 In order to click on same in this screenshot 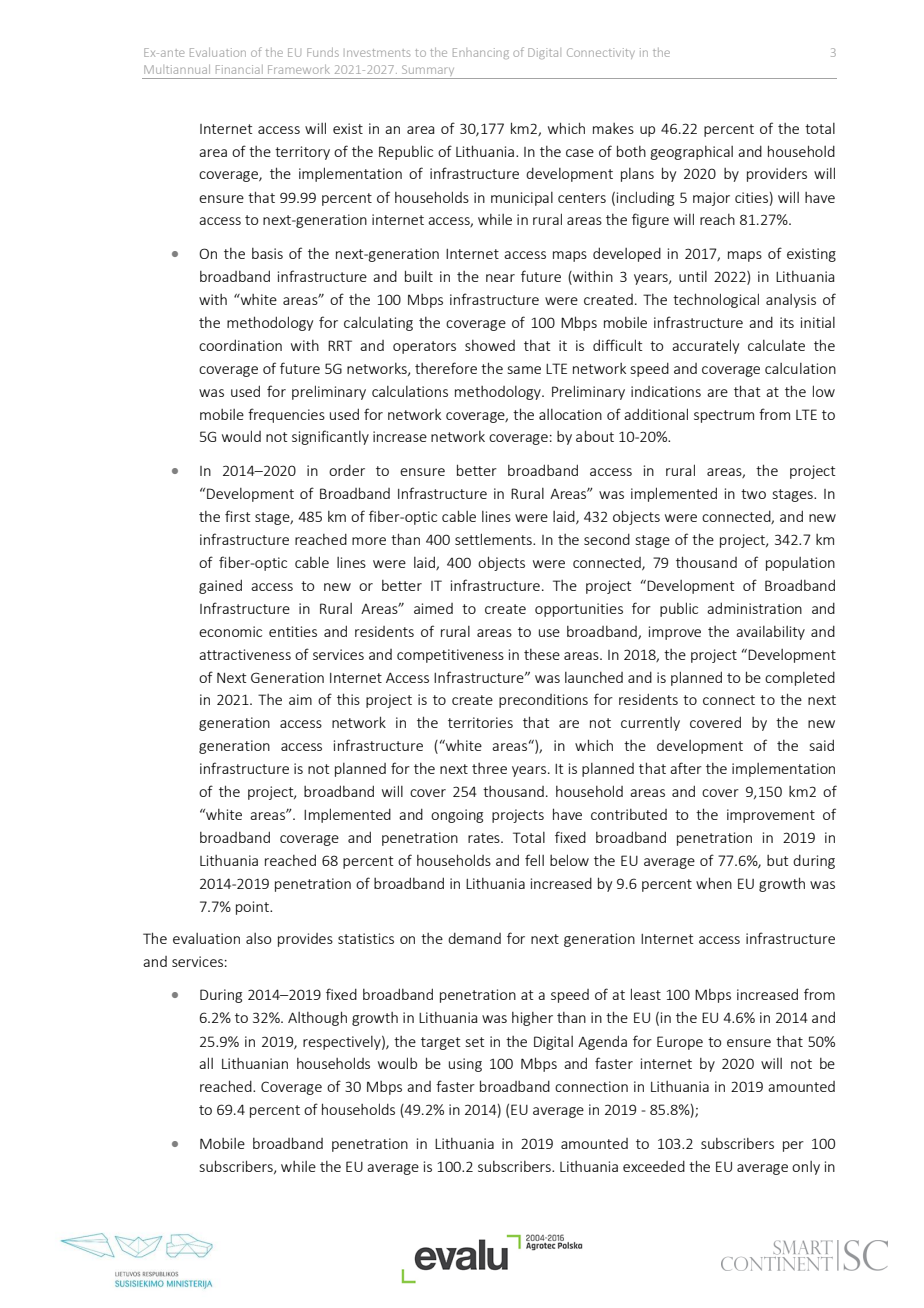, I will do `click(524, 370)`.
